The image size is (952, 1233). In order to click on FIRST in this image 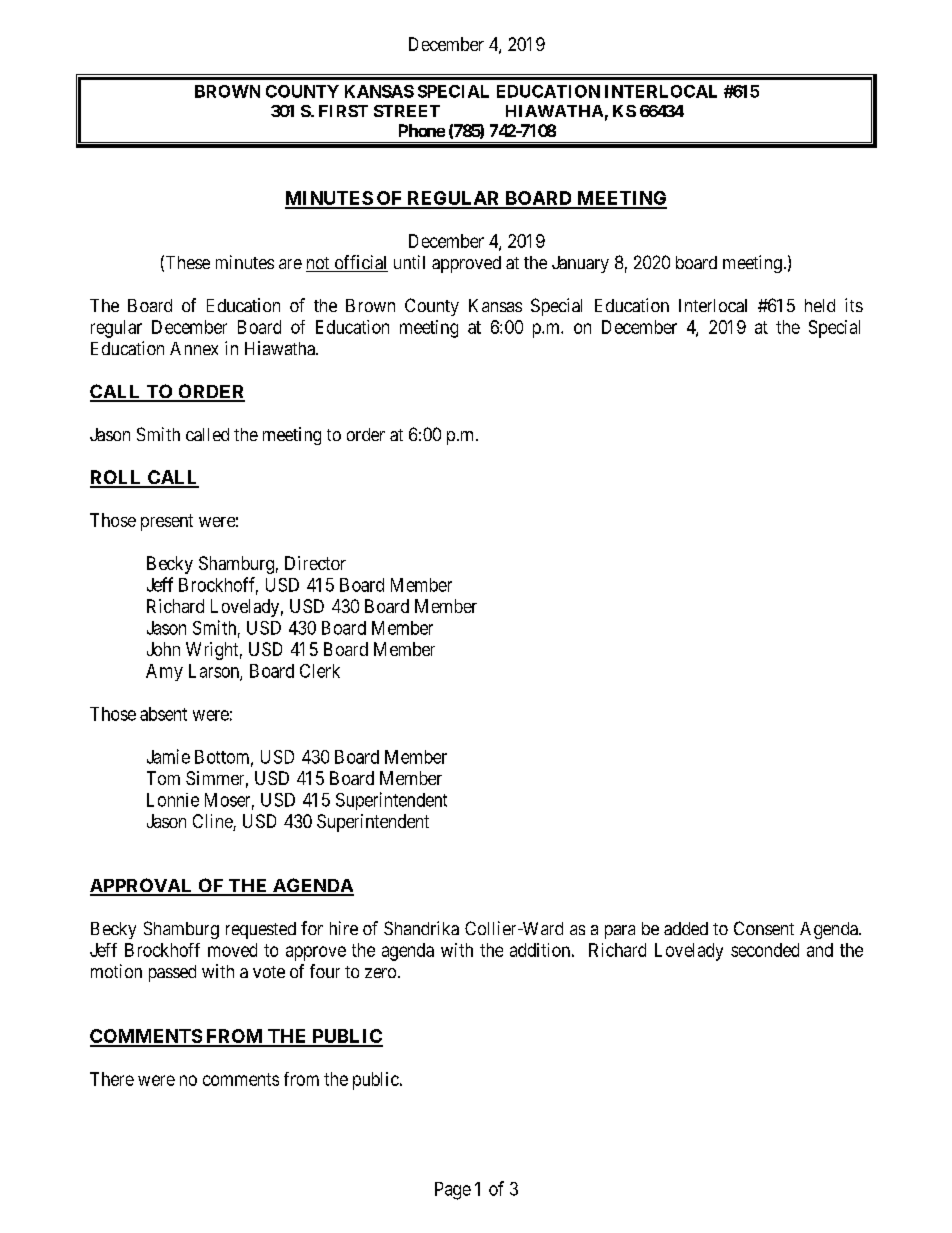, I will do `click(343, 111)`.
